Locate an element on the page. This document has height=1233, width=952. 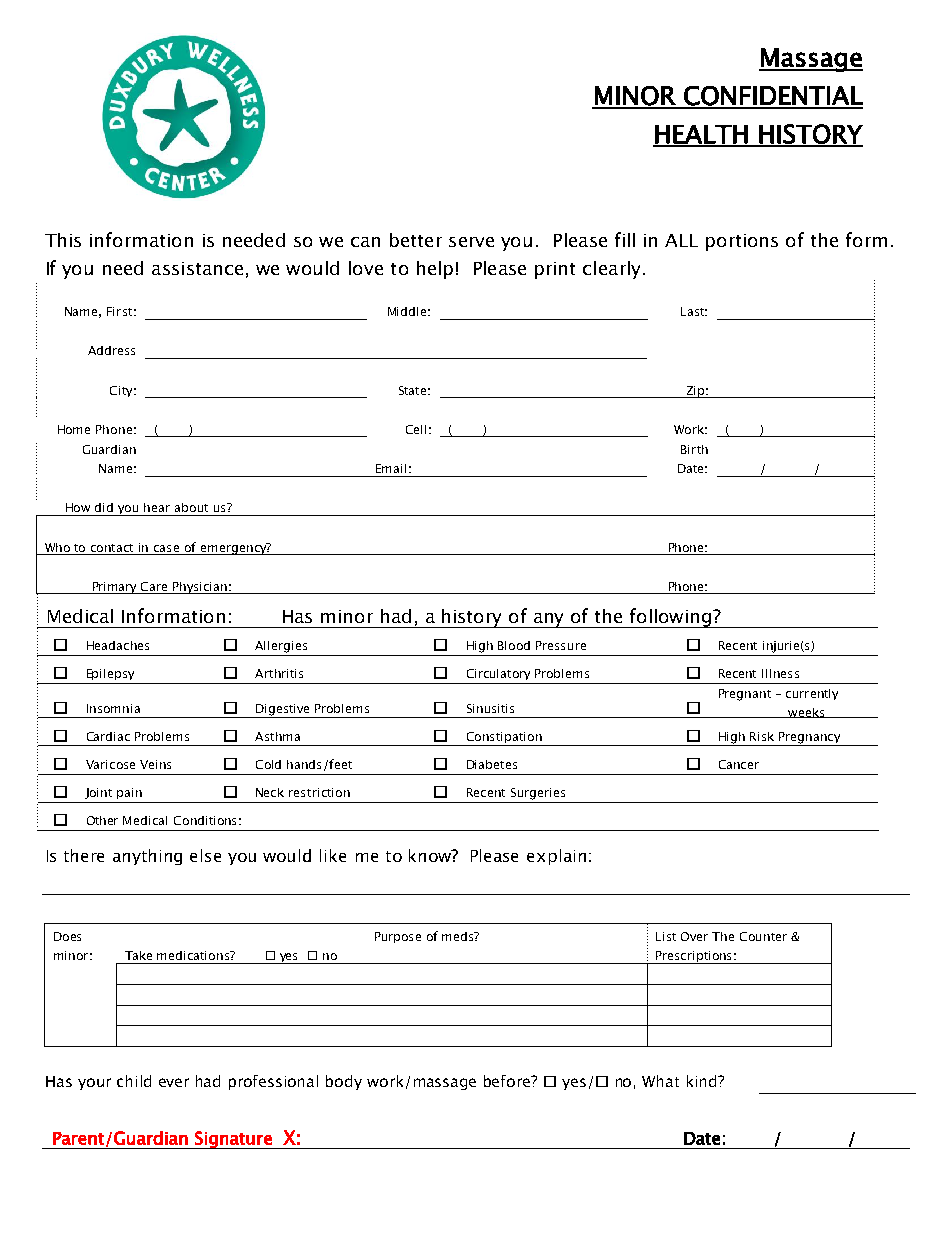
child is located at coordinates (134, 1081).
